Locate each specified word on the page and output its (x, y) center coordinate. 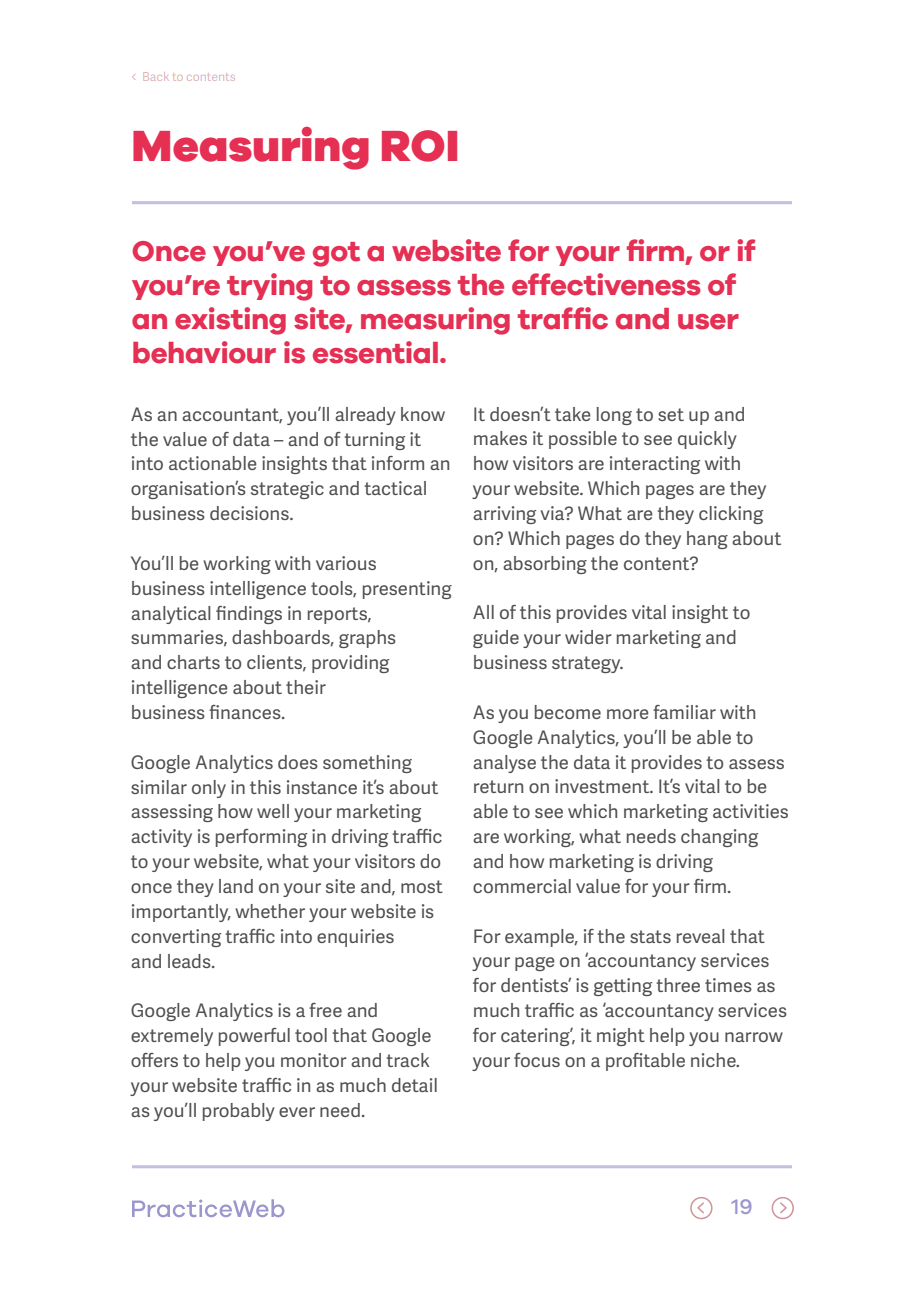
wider (588, 637)
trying (269, 287)
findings (249, 615)
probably (239, 1112)
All (483, 612)
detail (414, 1085)
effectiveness (606, 284)
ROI (419, 146)
